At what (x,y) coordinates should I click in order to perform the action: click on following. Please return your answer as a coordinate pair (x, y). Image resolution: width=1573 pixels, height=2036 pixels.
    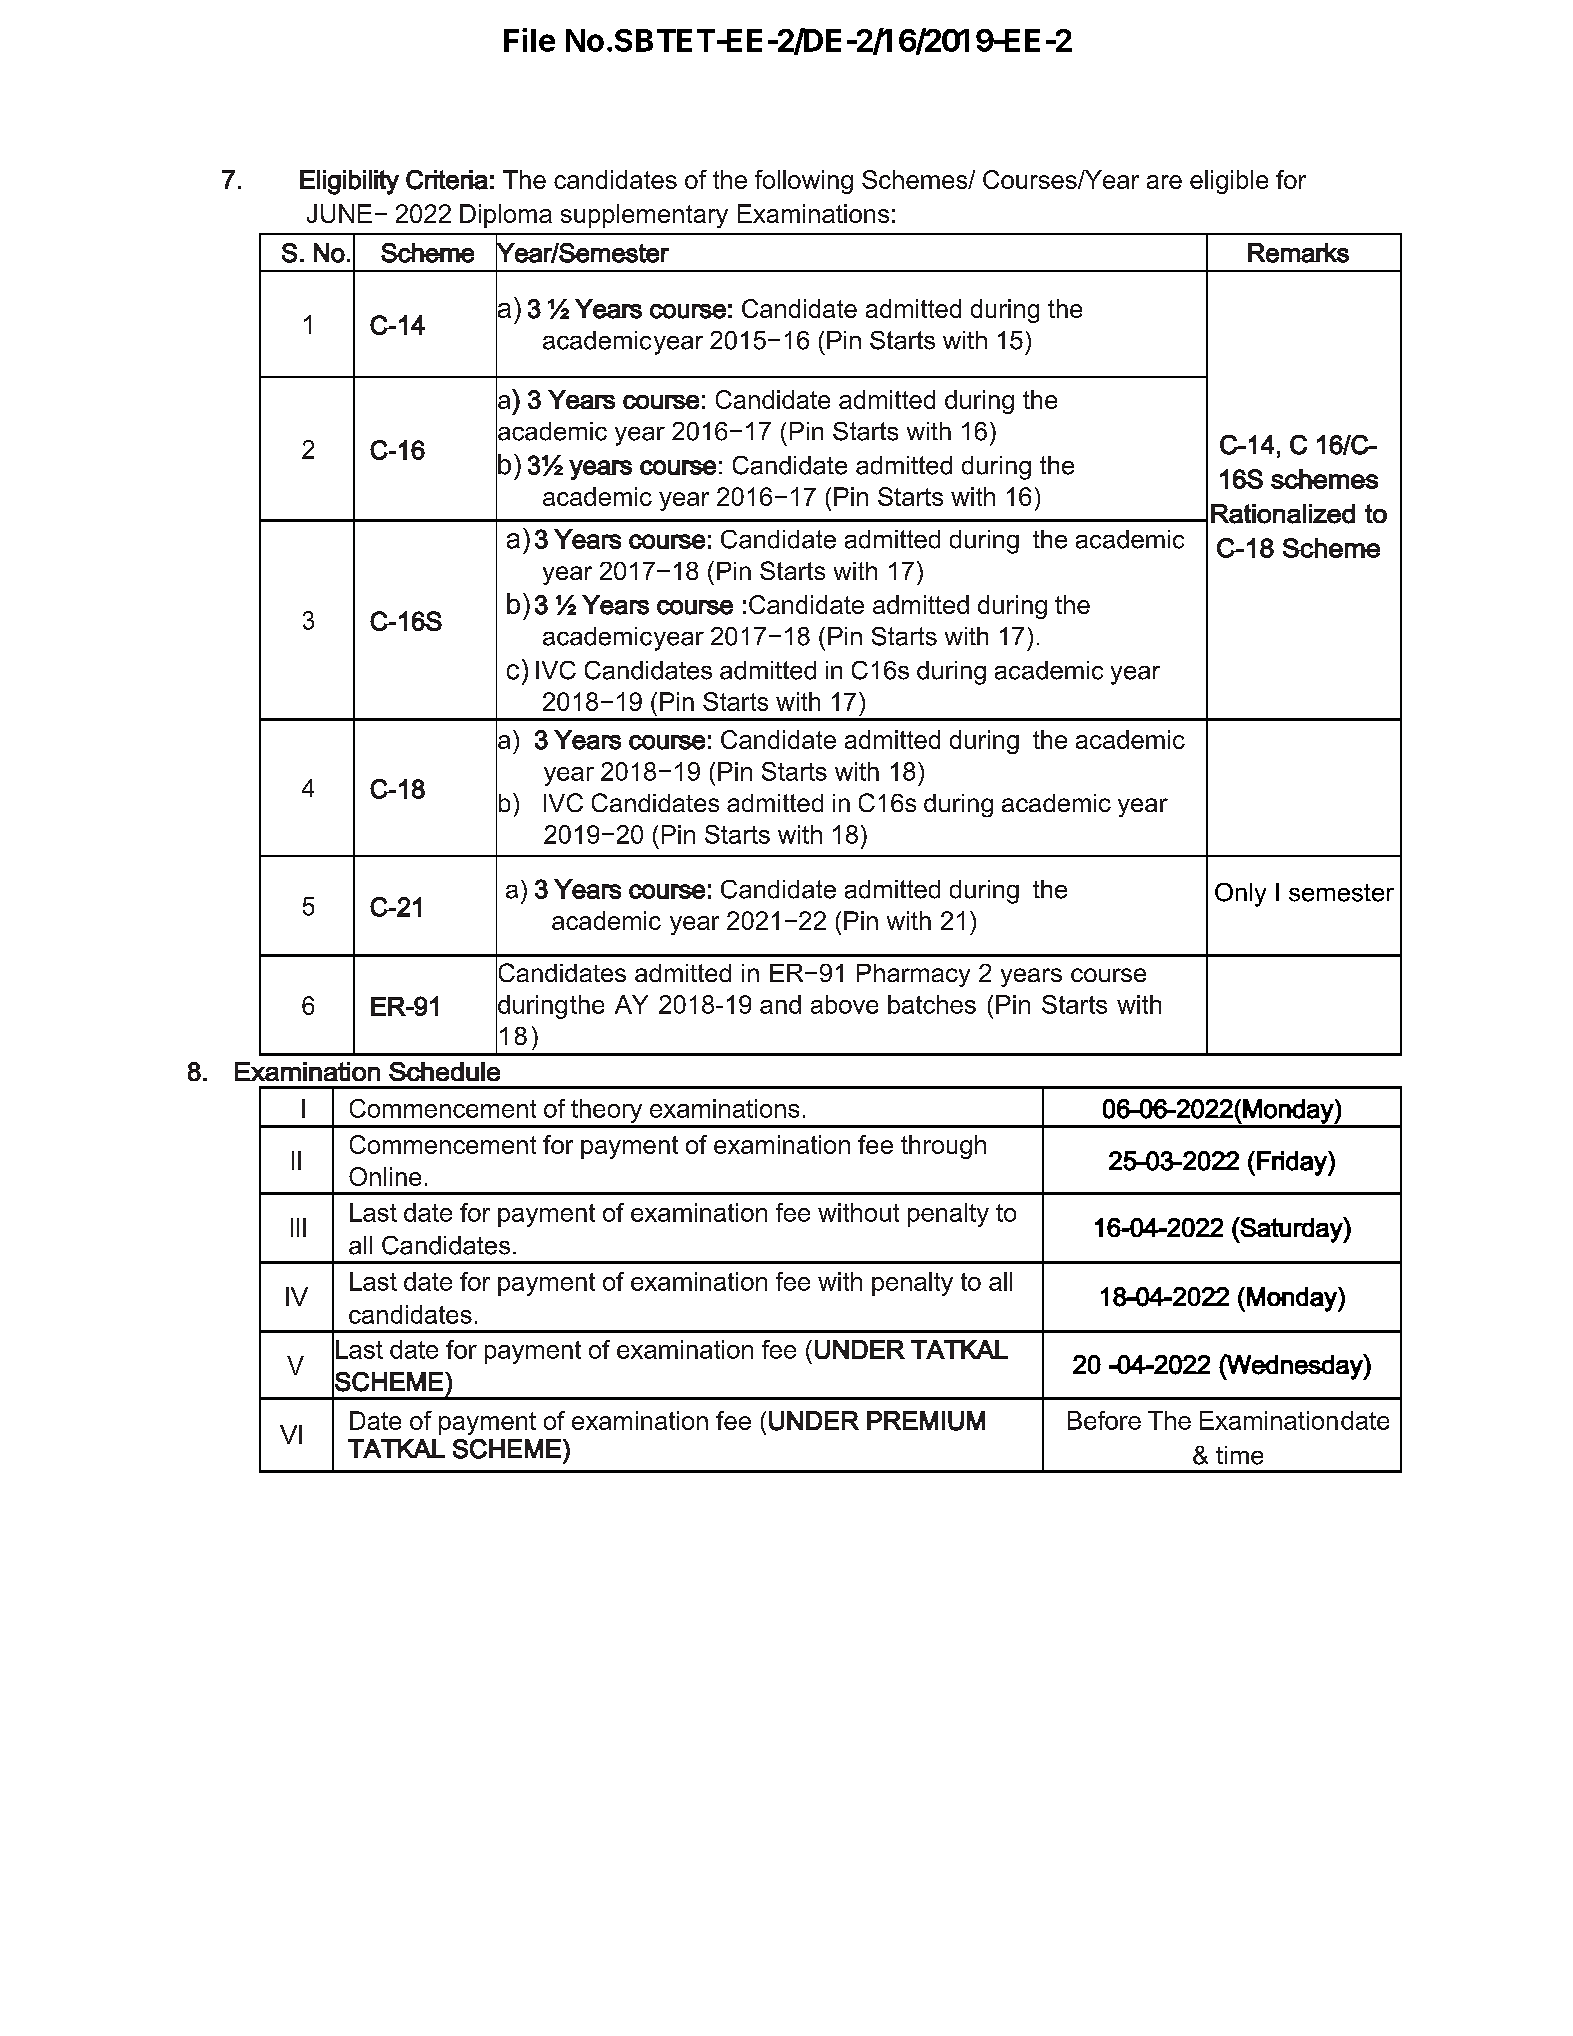
    Looking at the image, I should click on (804, 182).
